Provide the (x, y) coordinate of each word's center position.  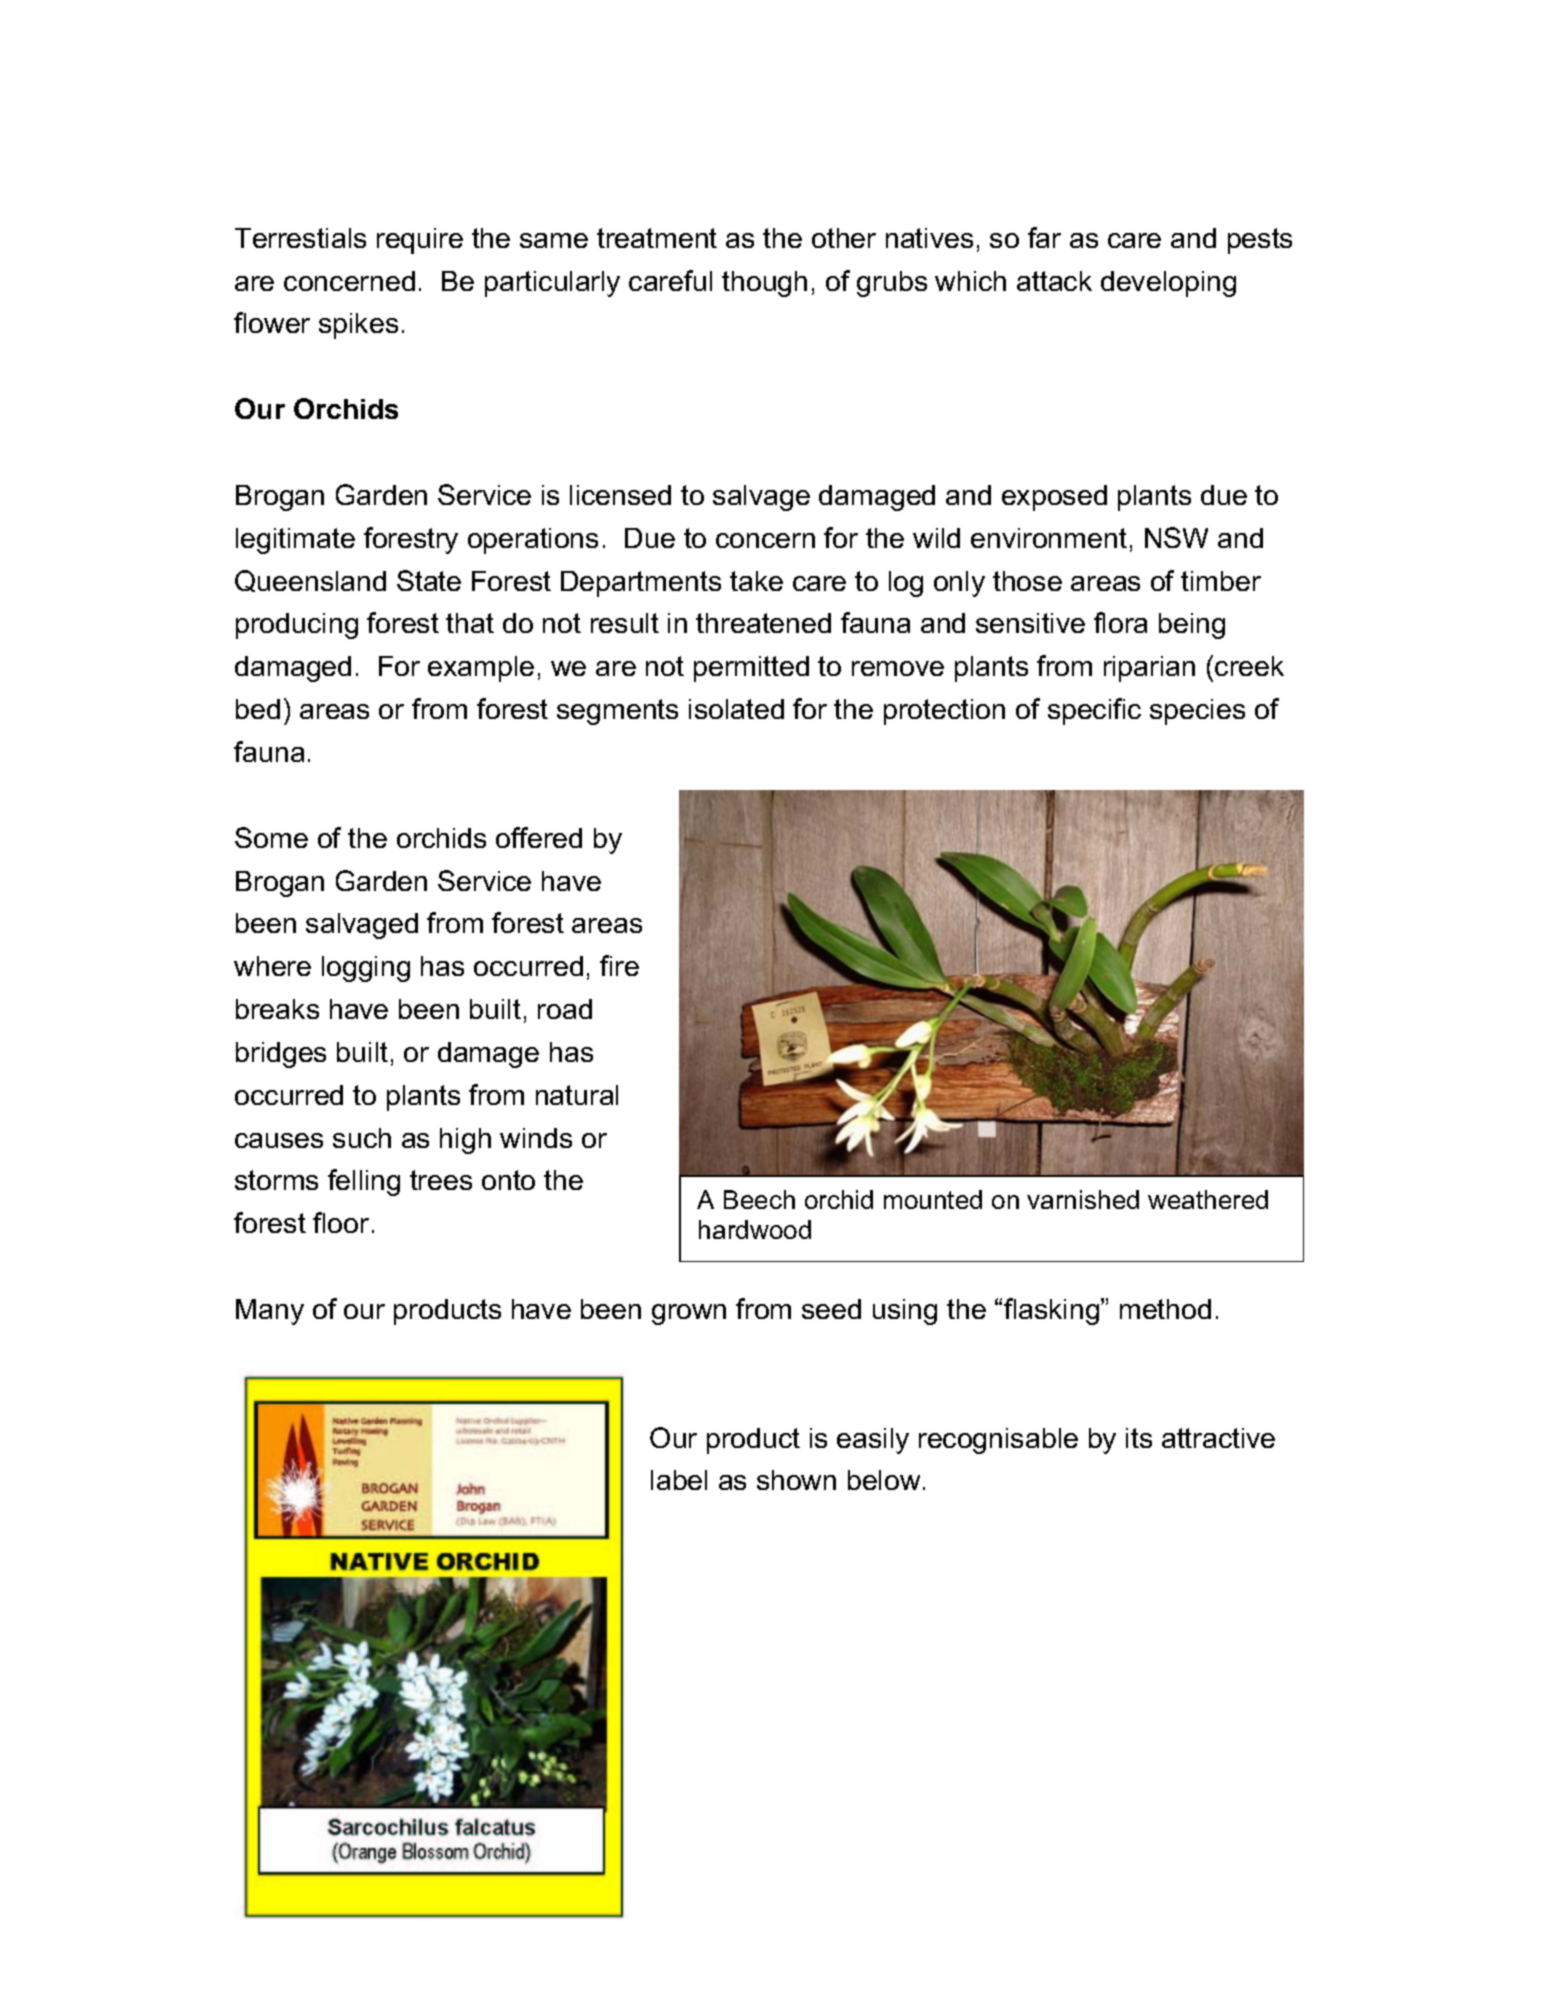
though (764, 284)
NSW (1176, 537)
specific (1094, 711)
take (756, 581)
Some (271, 837)
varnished (1083, 1199)
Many (270, 1312)
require (420, 241)
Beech (759, 1199)
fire (619, 965)
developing (1168, 284)
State (429, 580)
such (362, 1138)
